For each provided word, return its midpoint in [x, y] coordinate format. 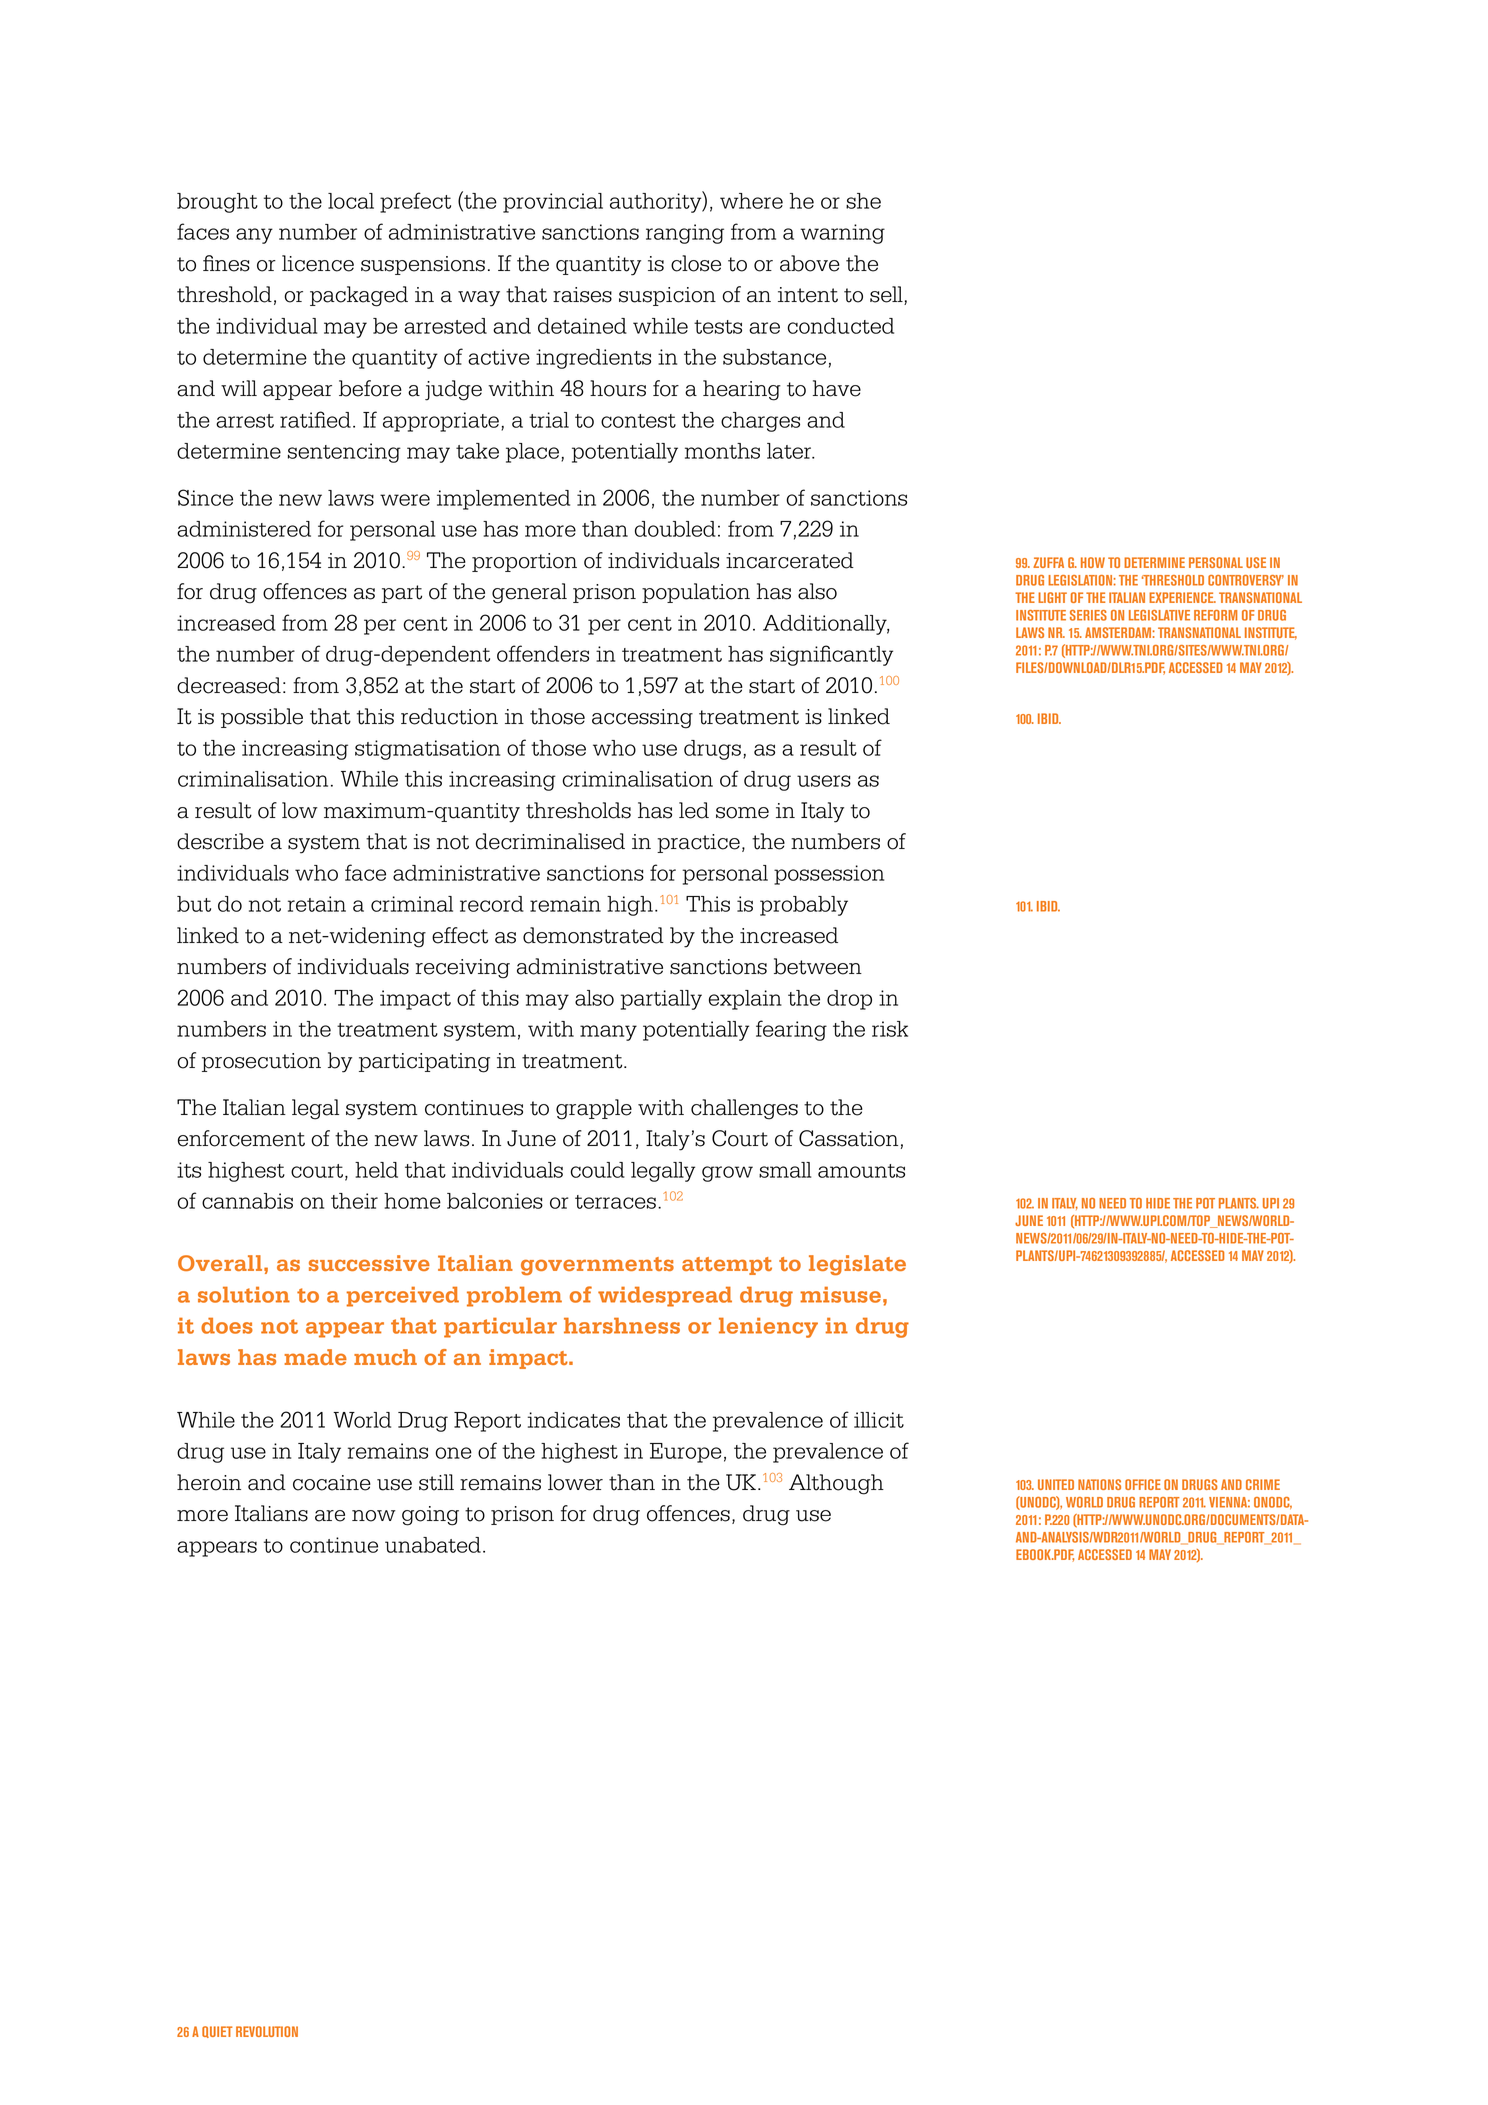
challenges [744, 1109]
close [696, 263]
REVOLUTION [267, 2031]
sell [887, 295]
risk [890, 1029]
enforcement [241, 1138]
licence [318, 263]
